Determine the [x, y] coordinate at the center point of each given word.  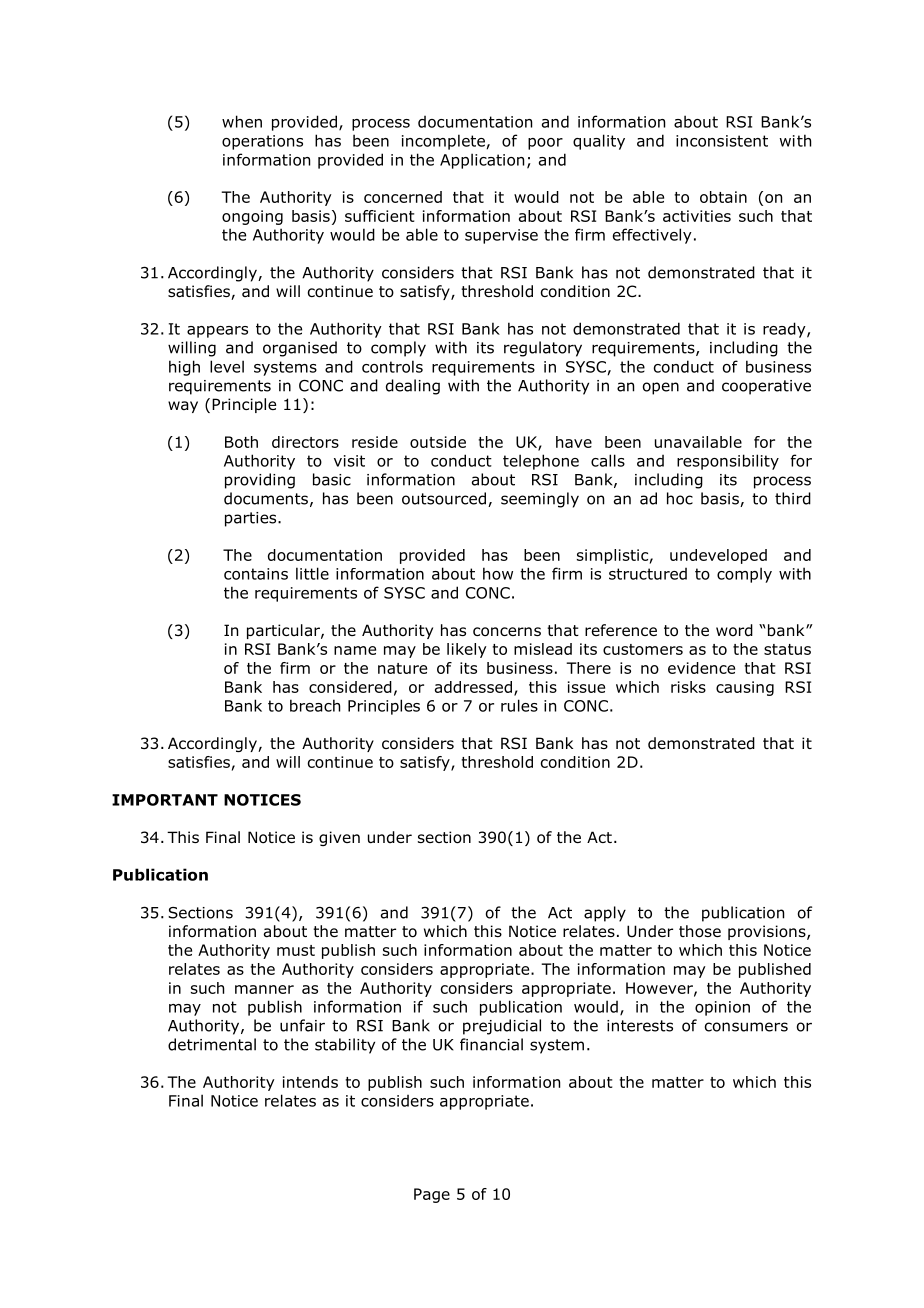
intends [310, 1082]
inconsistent [722, 141]
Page [432, 1195]
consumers [746, 1027]
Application [482, 161]
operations [262, 142]
